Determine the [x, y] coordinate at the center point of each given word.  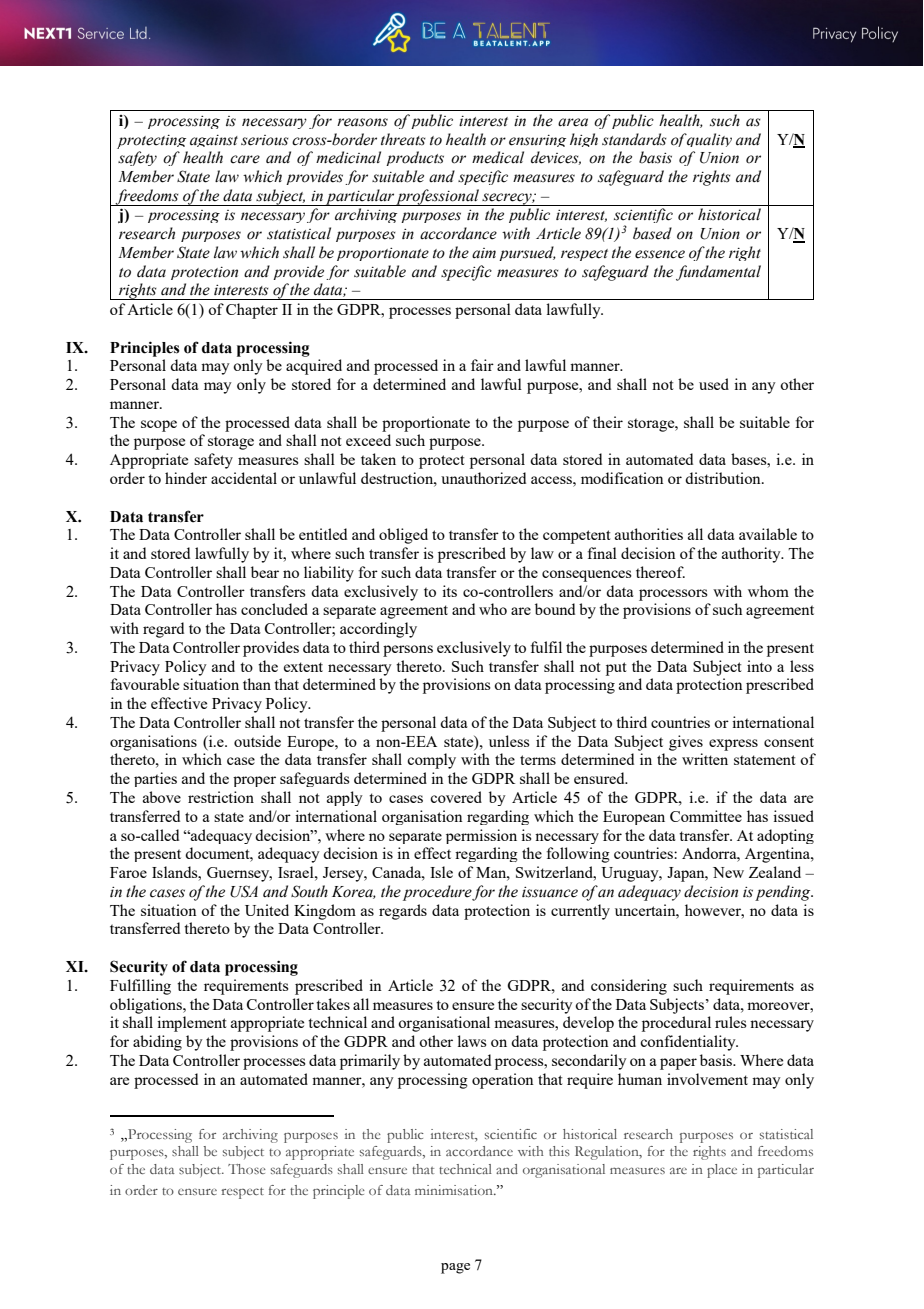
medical [498, 157]
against [214, 141]
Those [247, 1169]
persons [408, 651]
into [759, 666]
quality [709, 140]
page [455, 1268]
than [257, 684]
